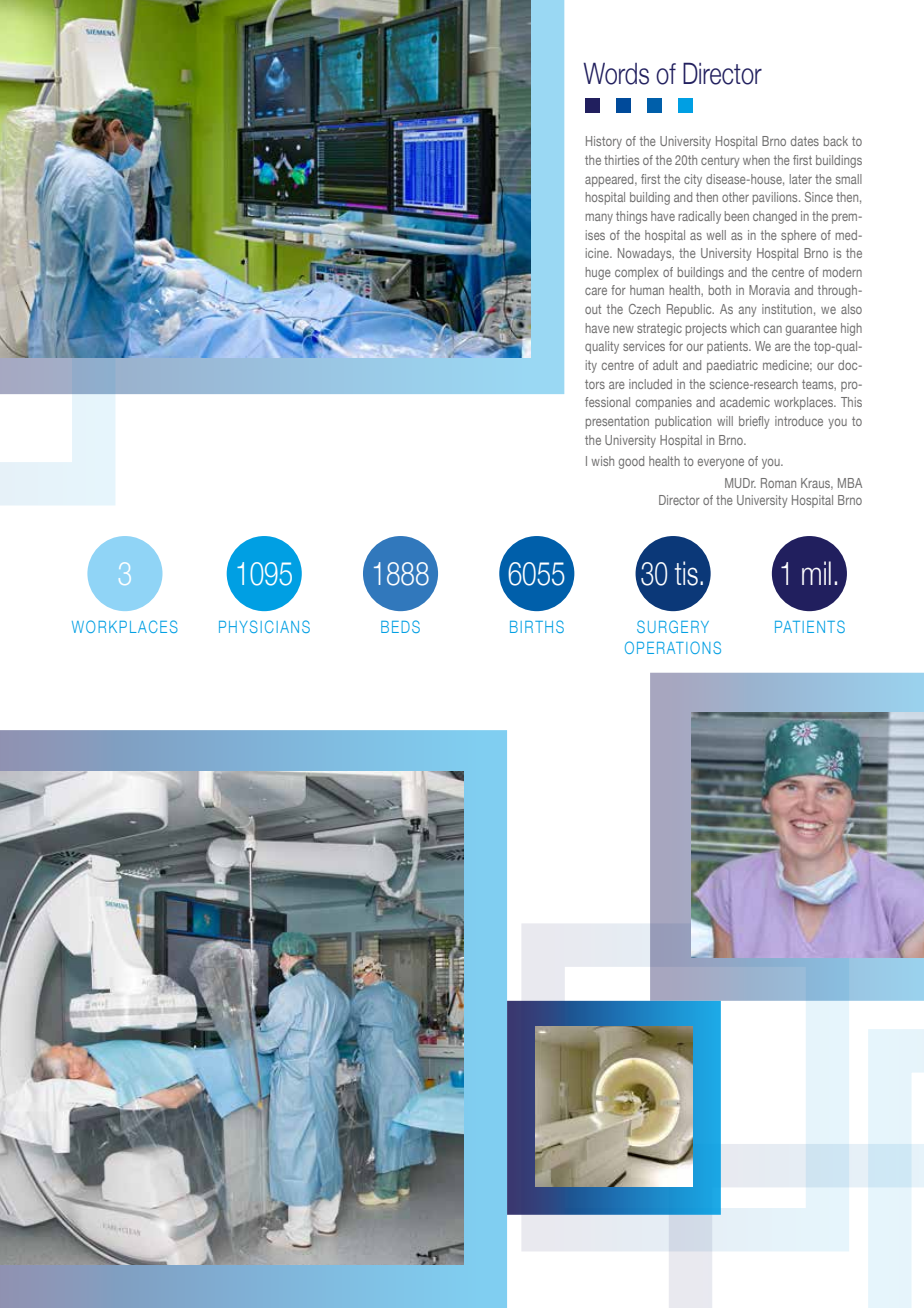 The image size is (924, 1308). What do you see at coordinates (805, 141) in the screenshot?
I see `dates` at bounding box center [805, 141].
